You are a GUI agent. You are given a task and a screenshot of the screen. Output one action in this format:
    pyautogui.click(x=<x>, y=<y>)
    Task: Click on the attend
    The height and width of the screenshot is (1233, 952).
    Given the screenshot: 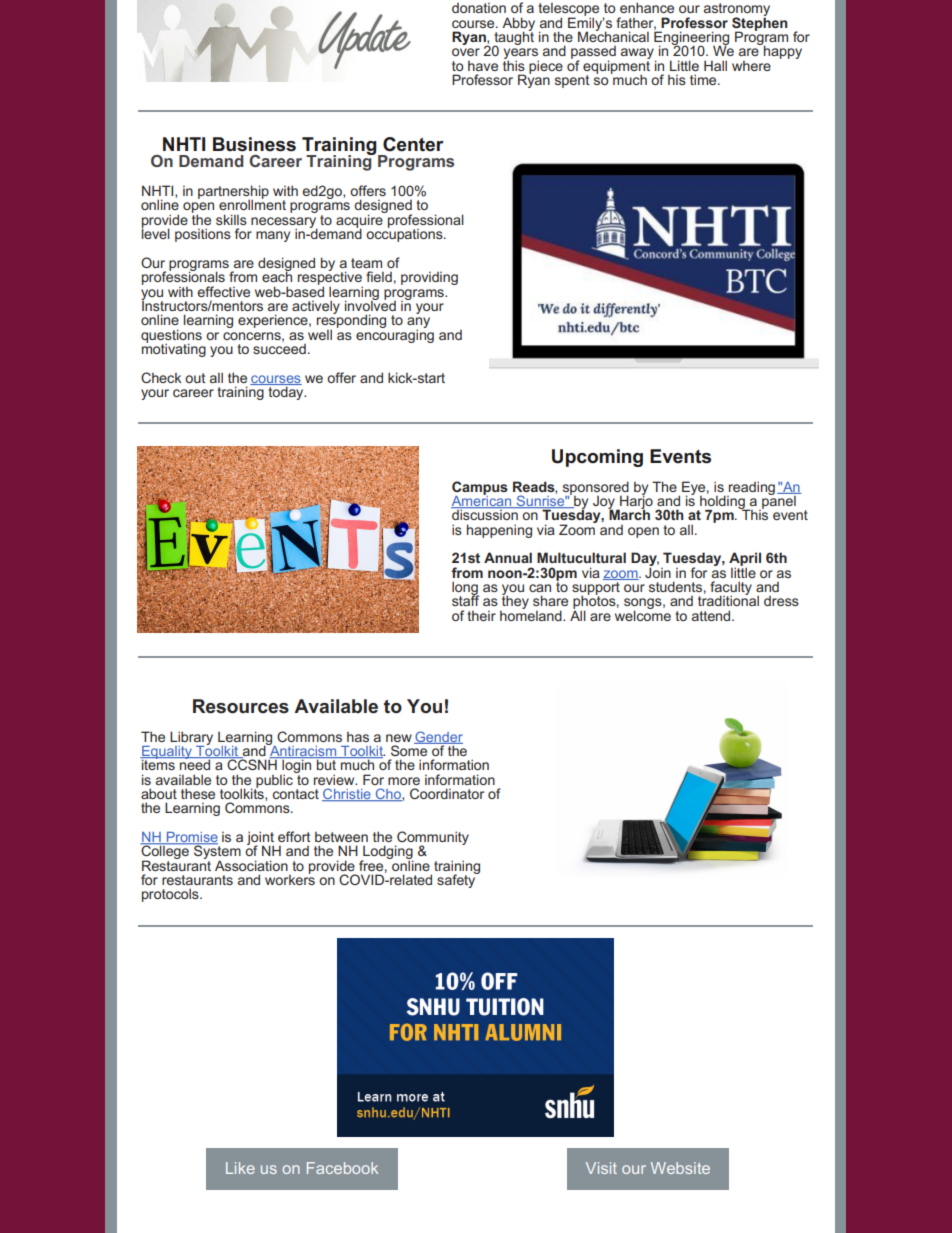 What is the action you would take?
    pyautogui.click(x=712, y=615)
